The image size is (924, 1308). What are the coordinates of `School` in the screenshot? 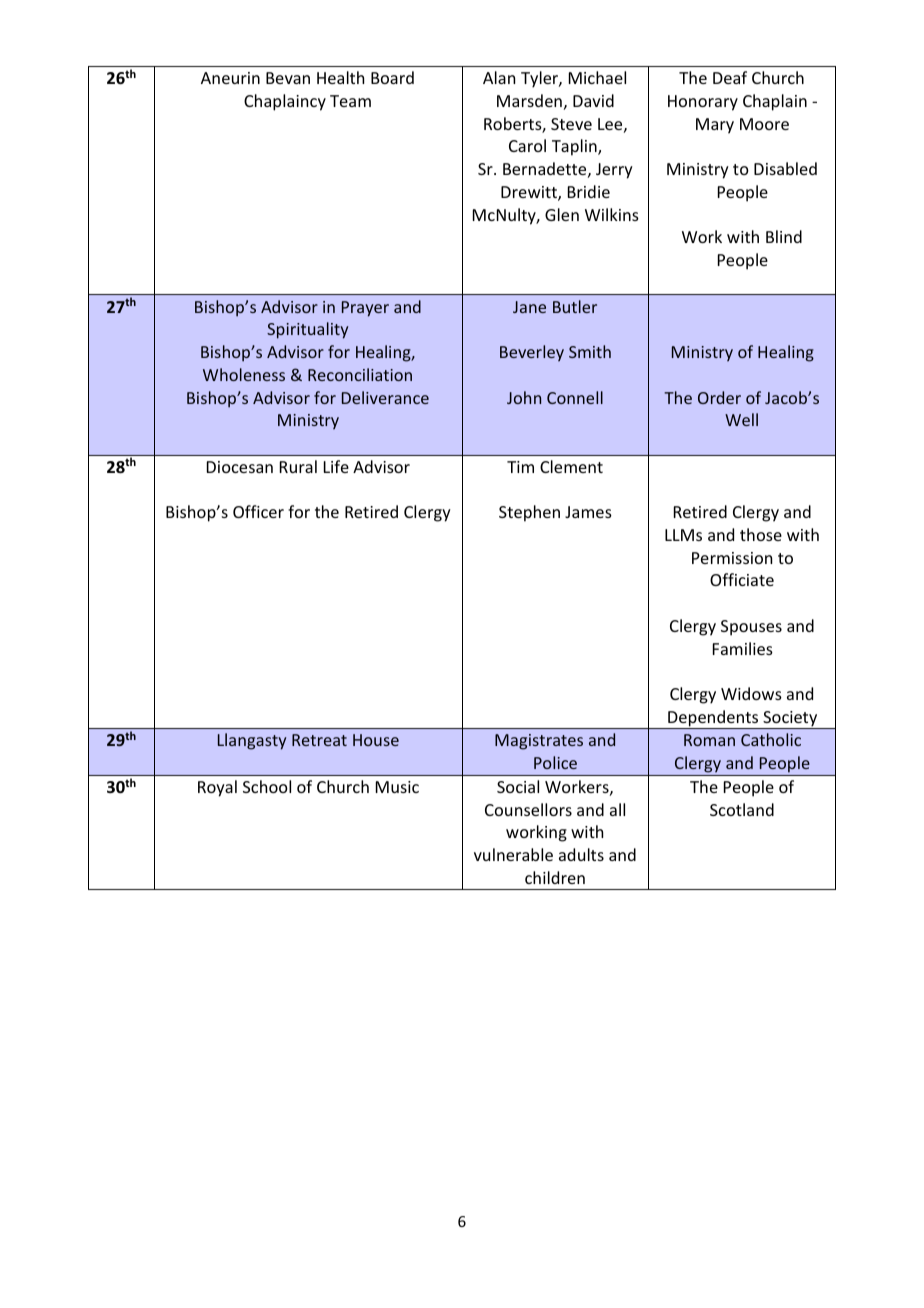 It's located at (267, 786).
